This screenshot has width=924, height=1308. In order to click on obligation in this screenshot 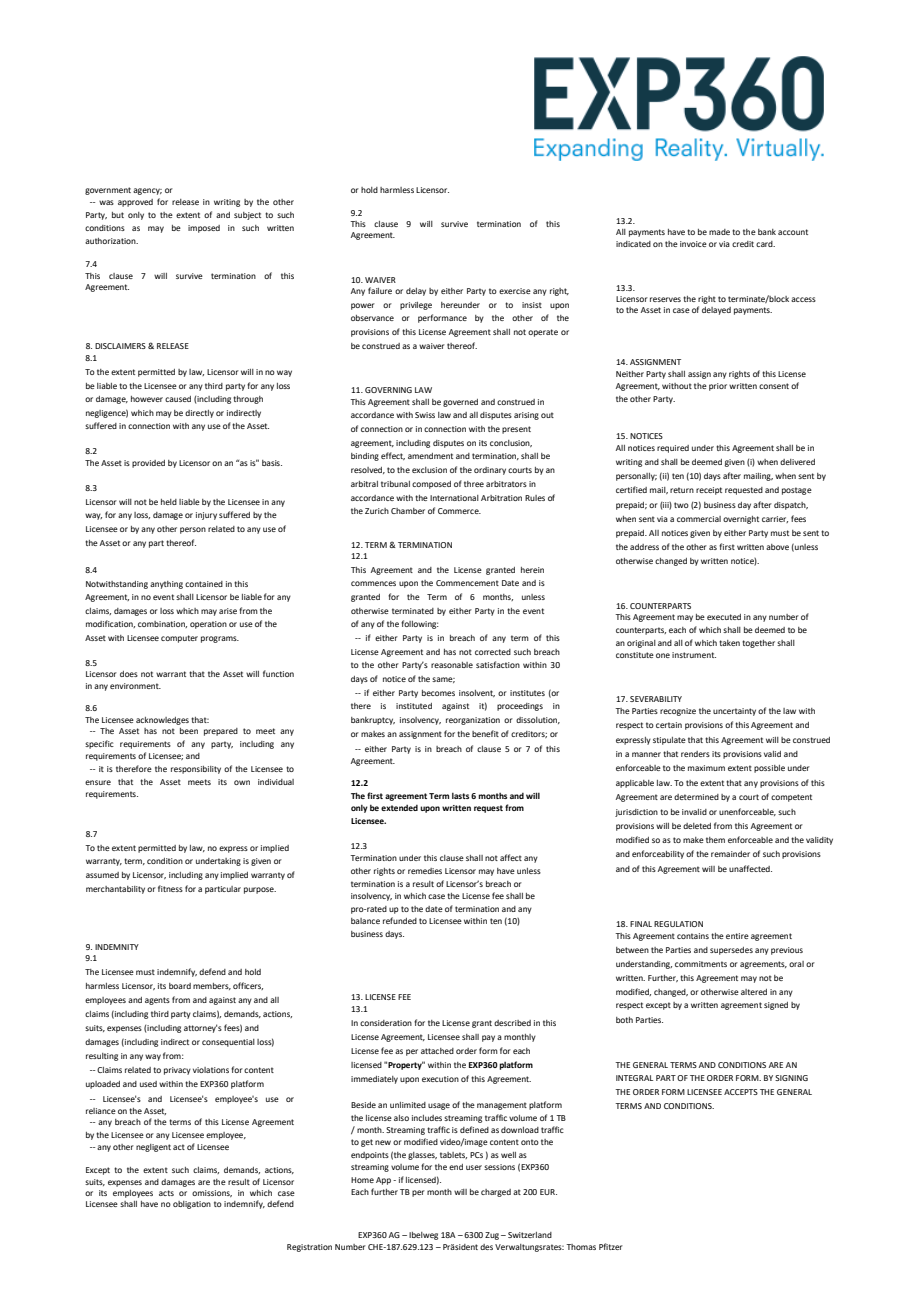, I will do `click(192, 1205)`.
